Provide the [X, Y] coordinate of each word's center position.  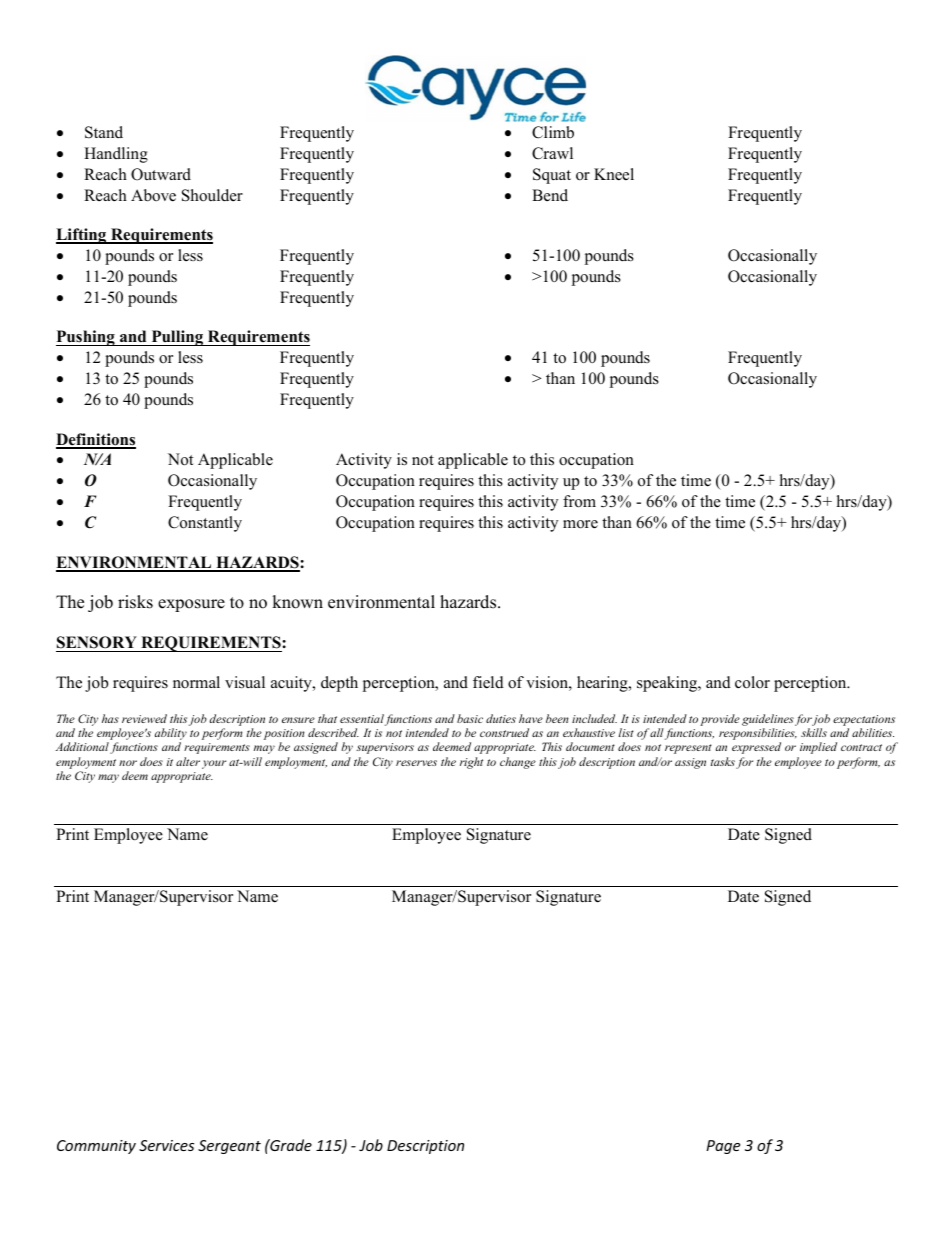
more [580, 524]
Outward [161, 174]
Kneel [614, 174]
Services [166, 1145]
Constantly [205, 524]
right [471, 763]
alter [188, 761]
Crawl [552, 153]
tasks [723, 761]
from [579, 501]
